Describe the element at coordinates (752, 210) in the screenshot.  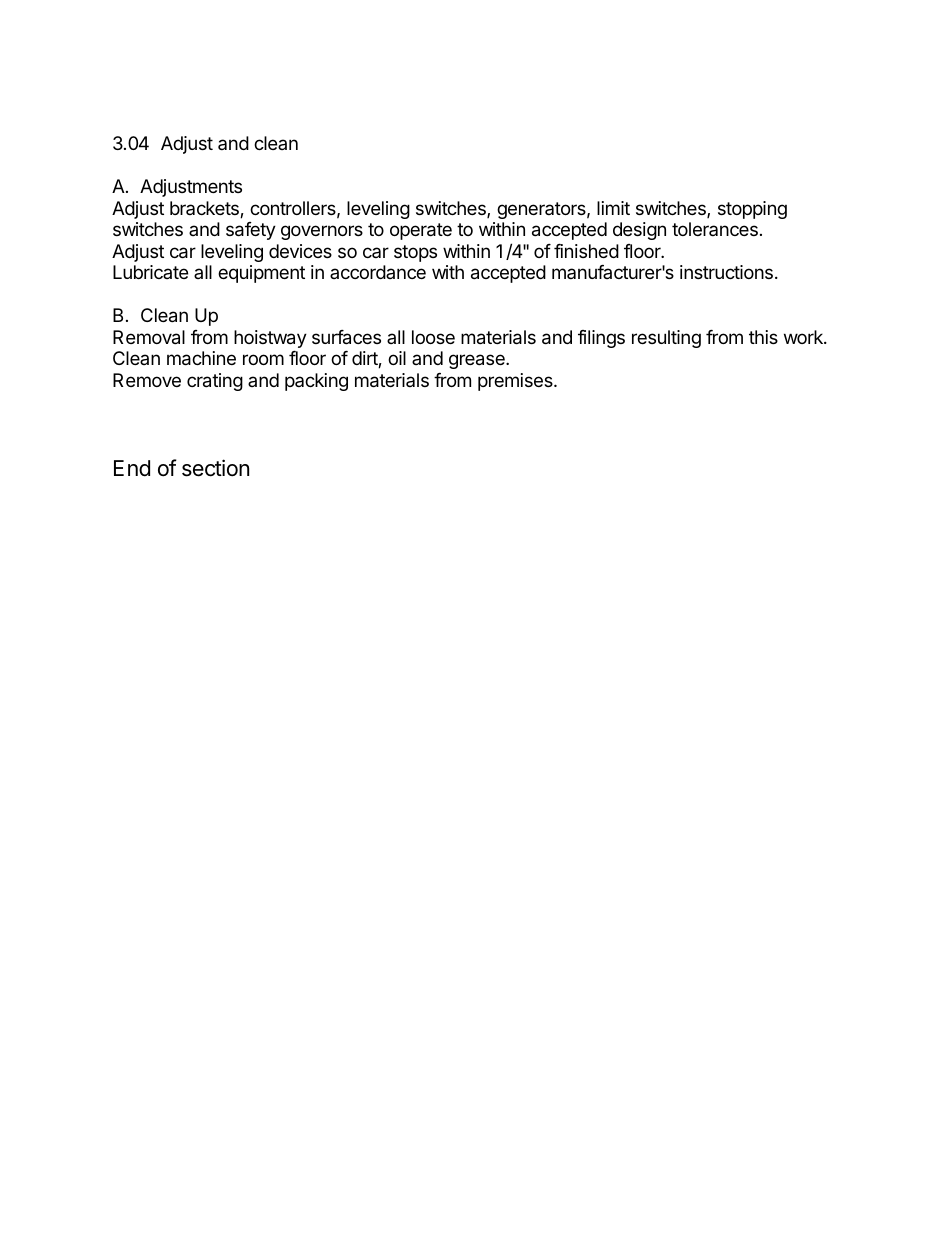
I see `stopping` at that location.
